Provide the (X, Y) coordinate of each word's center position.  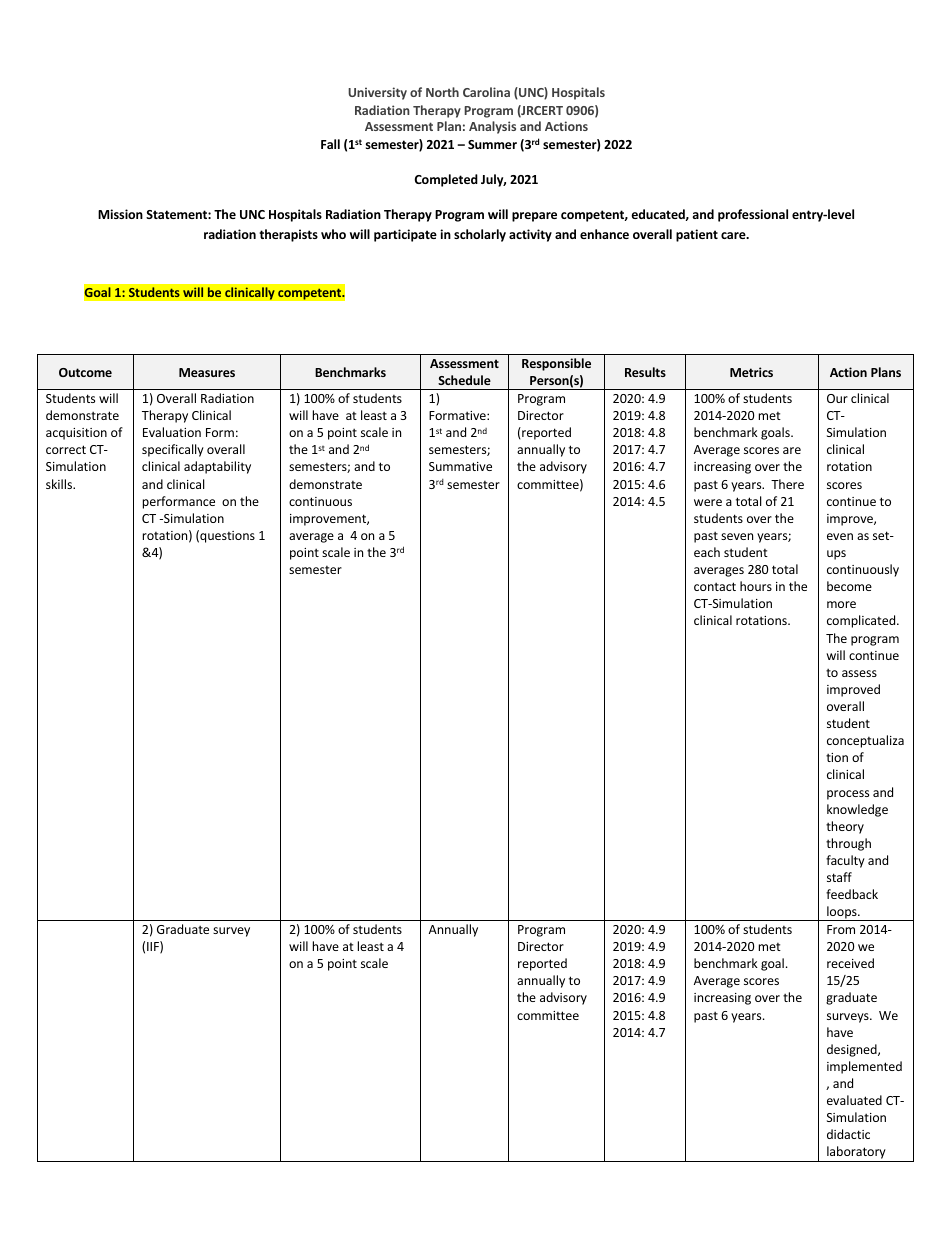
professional (753, 215)
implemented (864, 1067)
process (848, 795)
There (787, 484)
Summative (460, 466)
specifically (173, 450)
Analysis (492, 127)
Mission (120, 214)
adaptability (217, 467)
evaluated (854, 1100)
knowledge (857, 810)
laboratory (856, 1154)
